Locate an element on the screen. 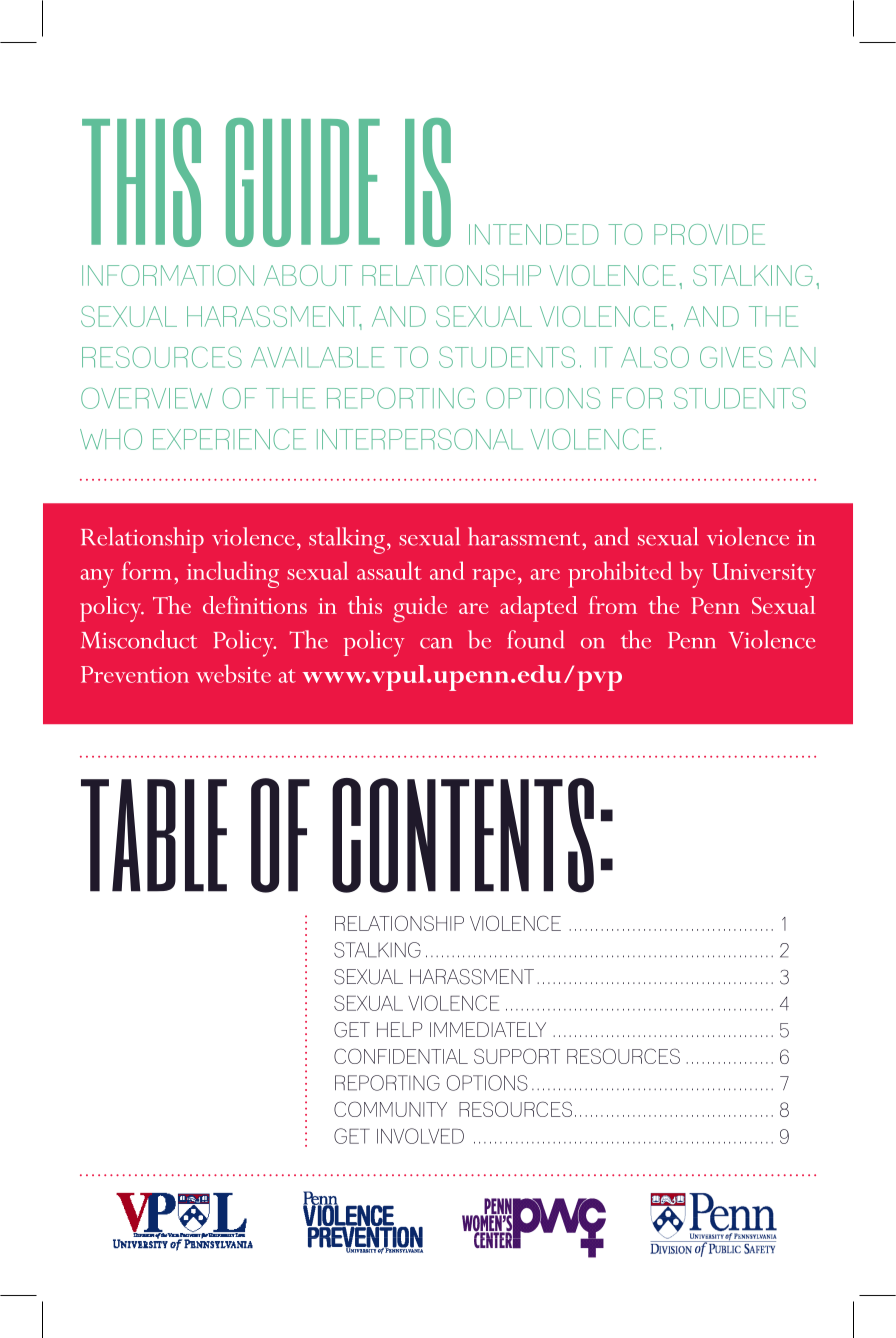 This screenshot has width=896, height=1338. Prevention is located at coordinates (135, 674).
